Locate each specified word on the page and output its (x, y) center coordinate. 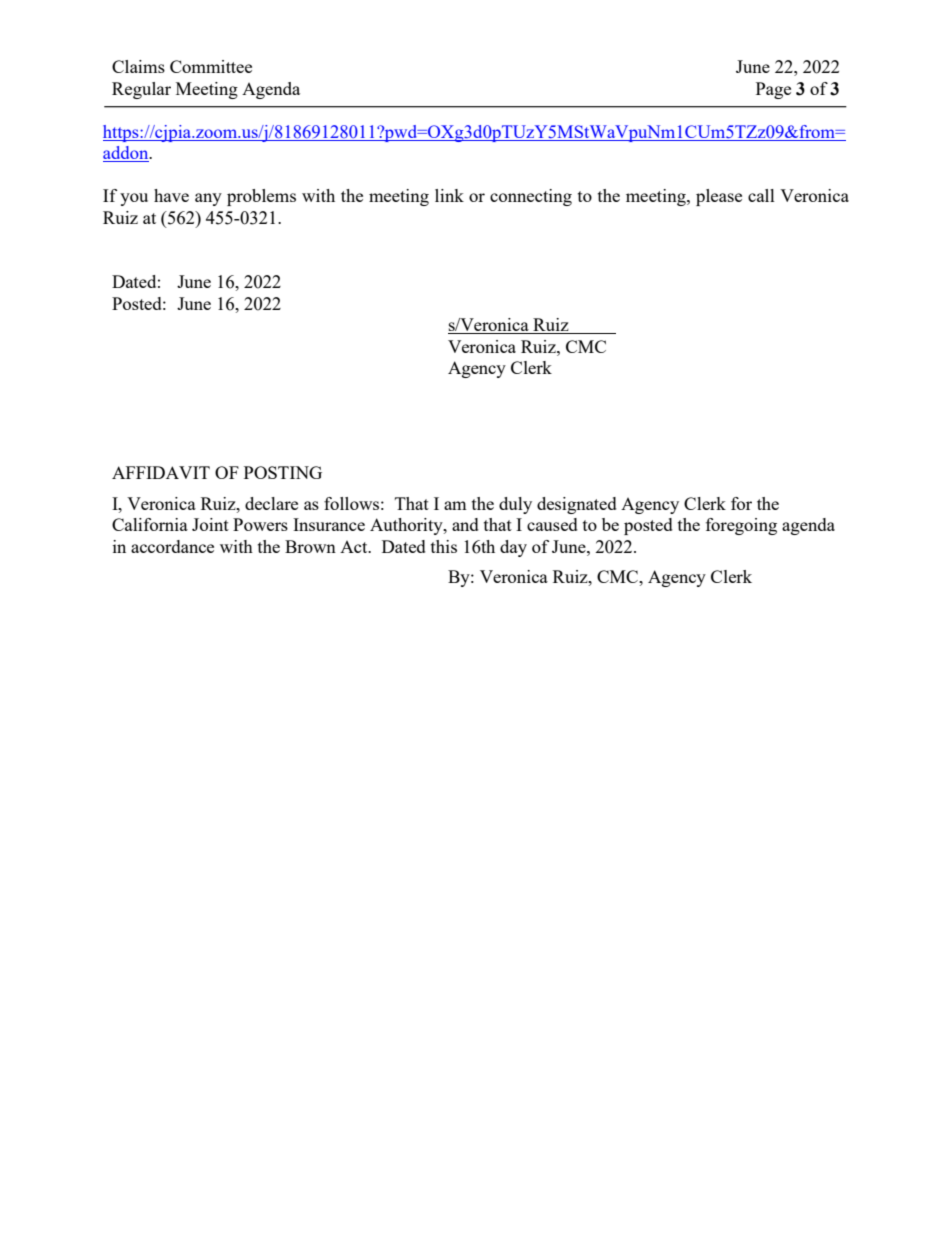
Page (773, 90)
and (465, 524)
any (208, 199)
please (719, 197)
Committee (211, 66)
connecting (531, 197)
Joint (210, 524)
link (449, 195)
